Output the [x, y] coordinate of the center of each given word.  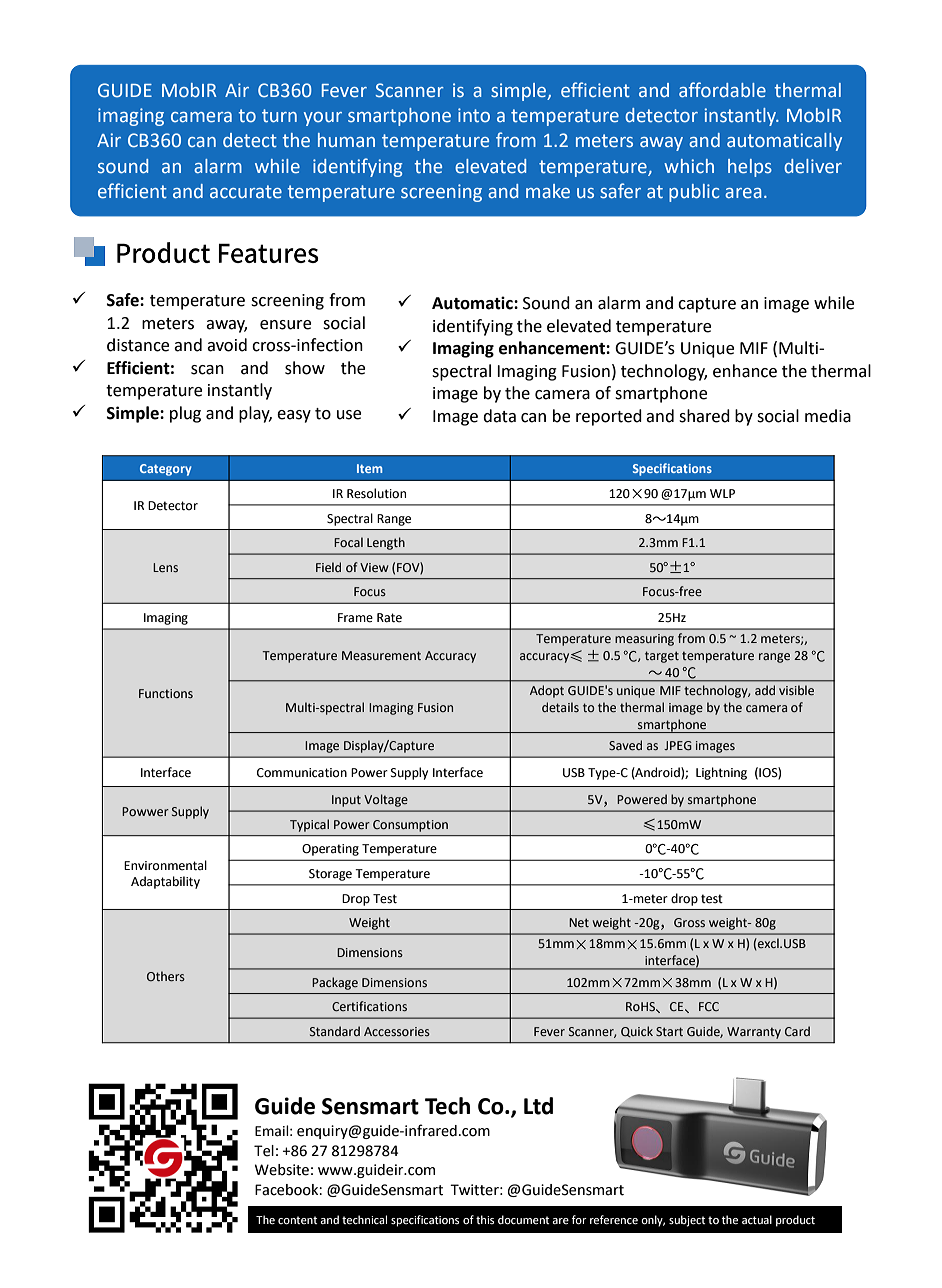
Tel [264, 1151]
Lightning [721, 773]
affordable [722, 90]
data [499, 416]
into [474, 115]
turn [279, 116]
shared [704, 416]
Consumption [410, 826]
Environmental [165, 865]
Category [166, 470]
